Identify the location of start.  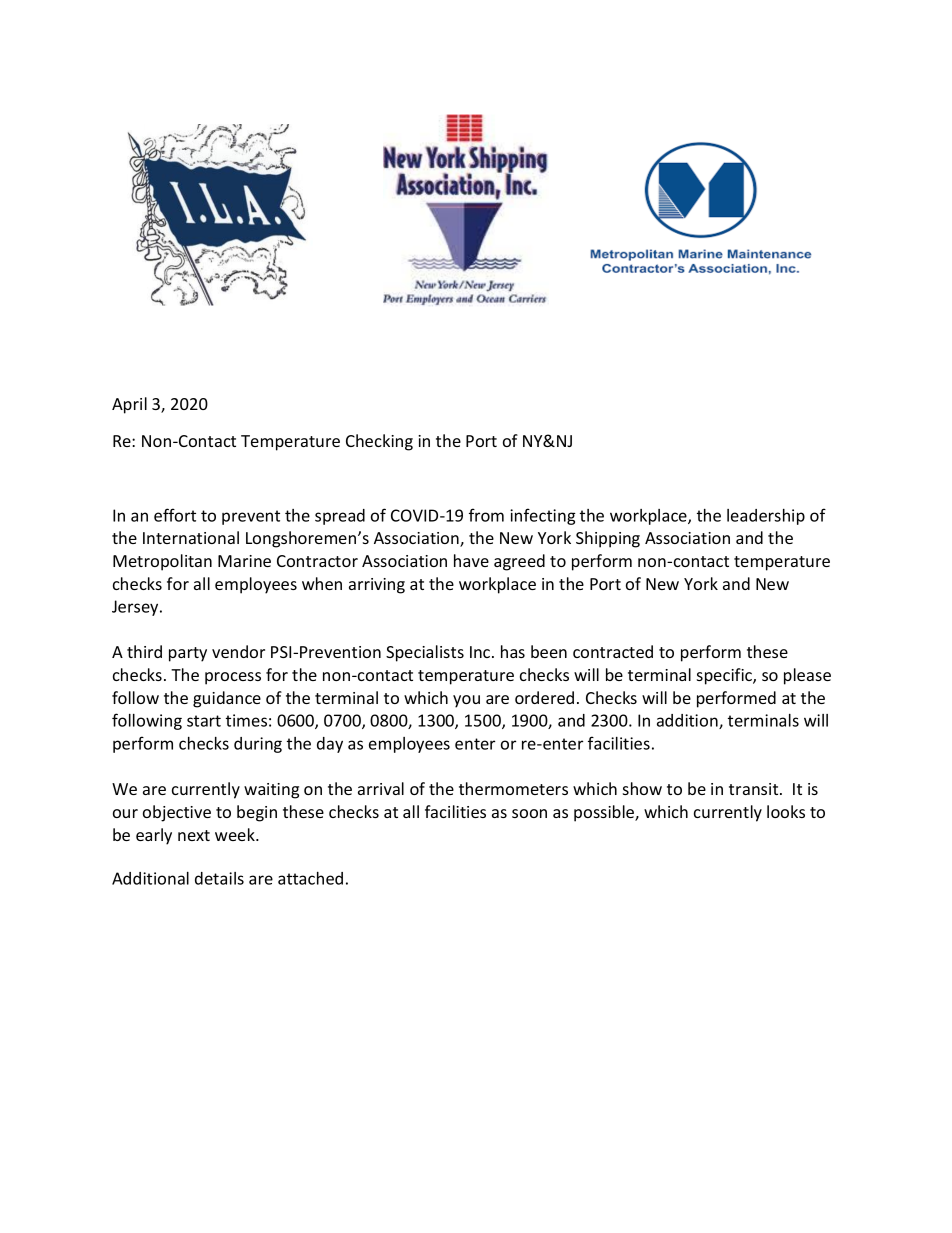
(204, 721).
